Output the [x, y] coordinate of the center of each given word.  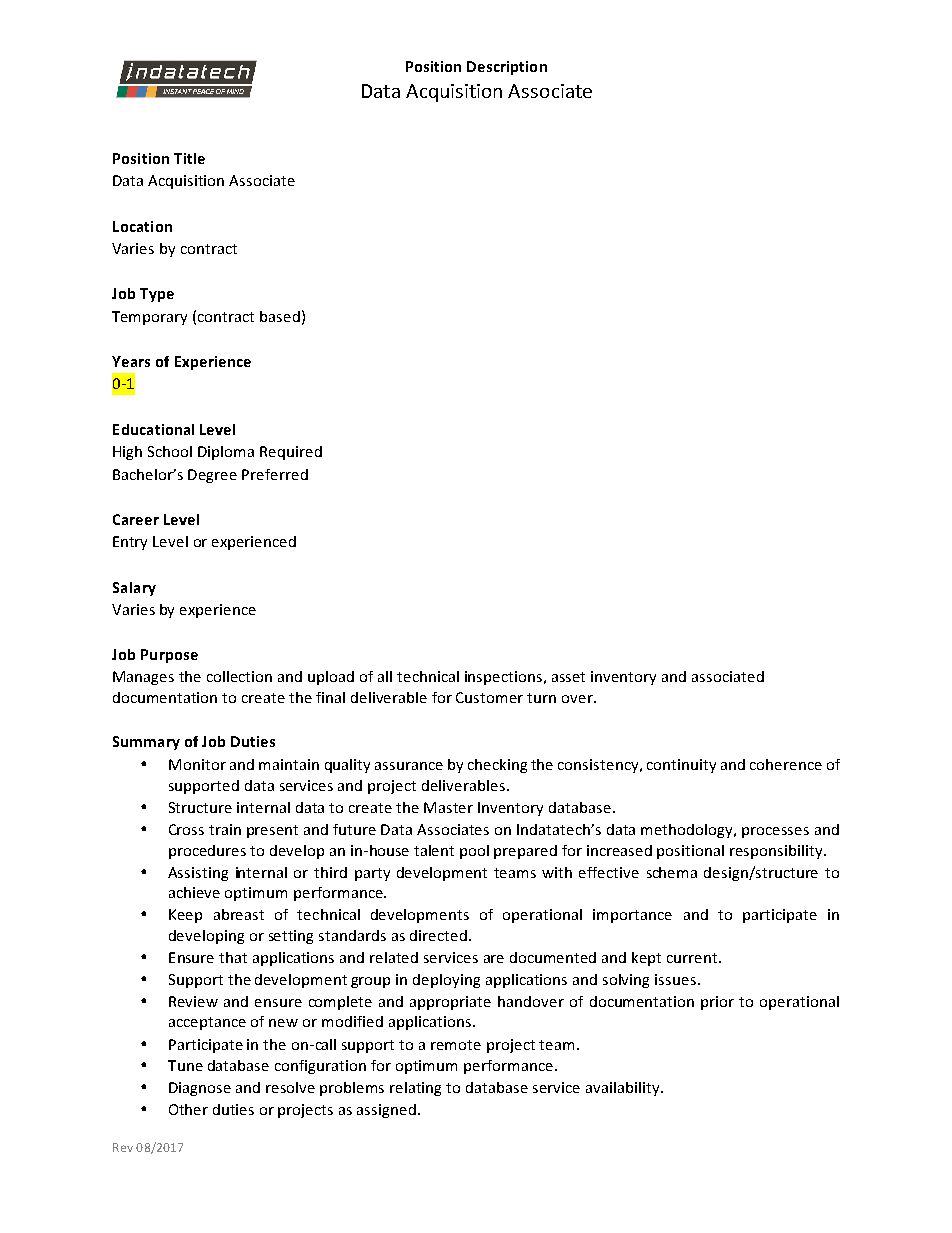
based [280, 316]
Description [507, 68]
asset [568, 677]
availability [624, 1089]
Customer [489, 697]
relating [415, 1089]
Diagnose [200, 1089]
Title [189, 158]
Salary [134, 589]
